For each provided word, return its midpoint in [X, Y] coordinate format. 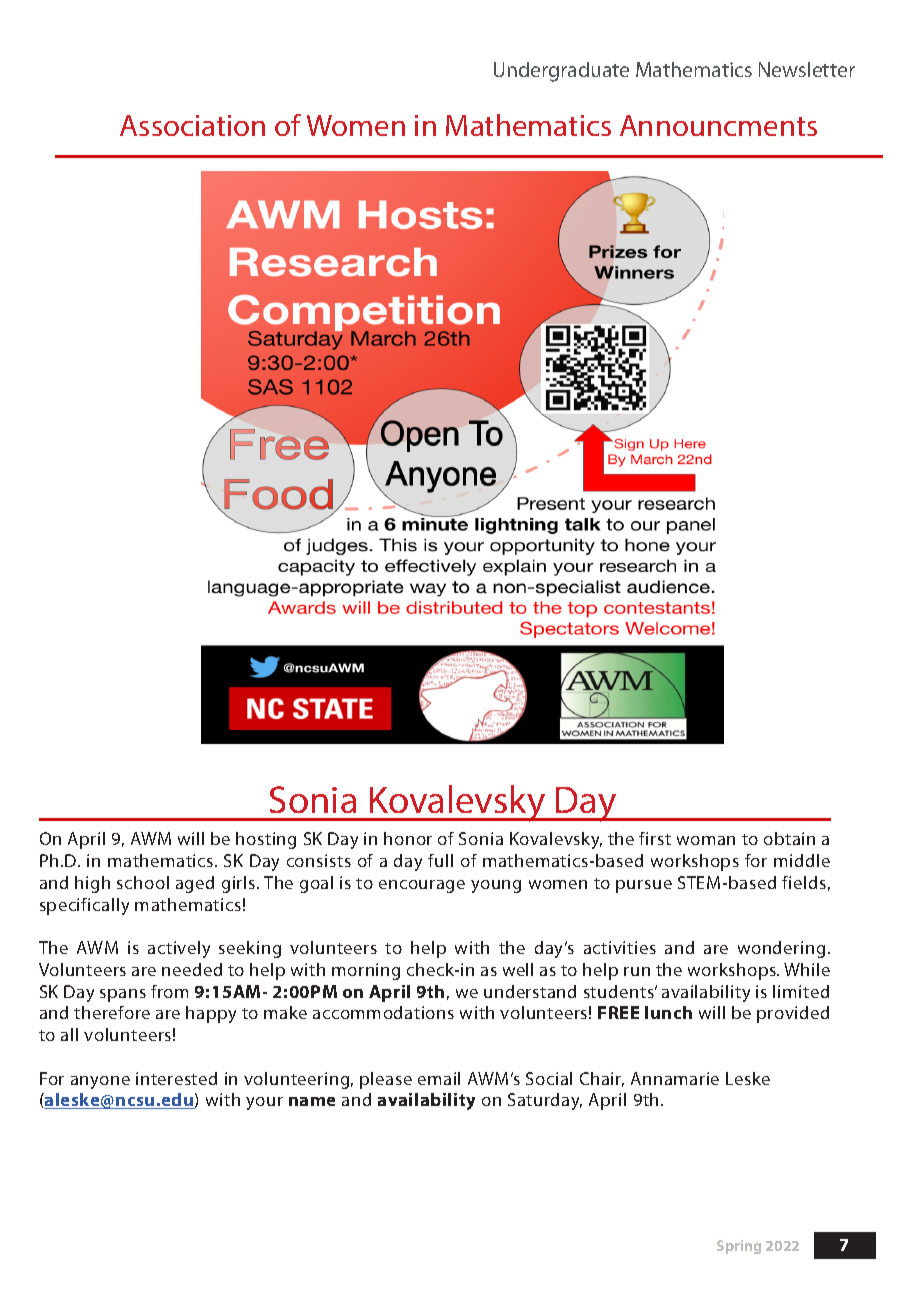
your [264, 1103]
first [655, 838]
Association [192, 125]
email [439, 1078]
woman [706, 840]
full [440, 860]
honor [408, 838]
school [143, 882]
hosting [266, 840]
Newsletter [807, 69]
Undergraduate [561, 72]
